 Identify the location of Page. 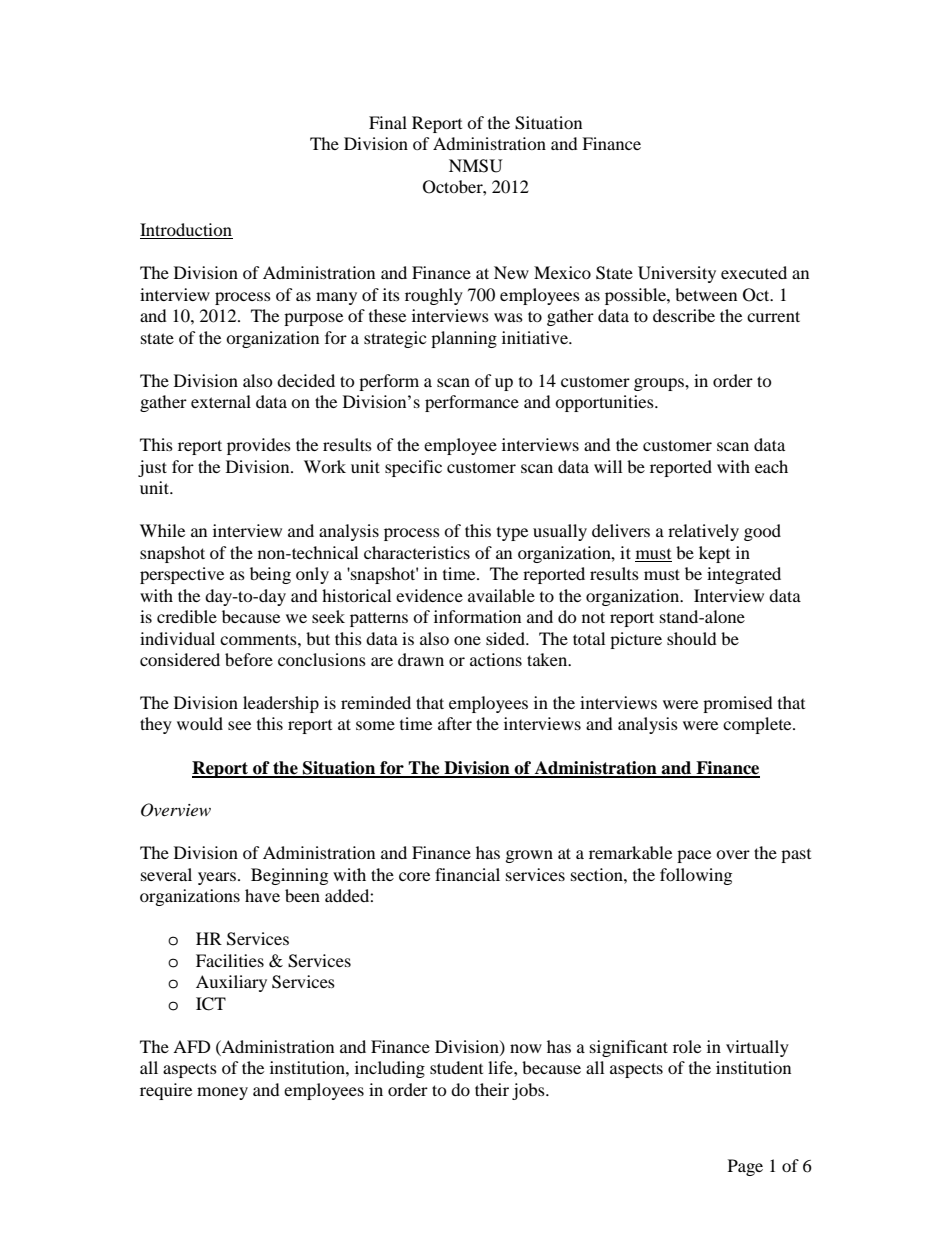
(745, 1167).
